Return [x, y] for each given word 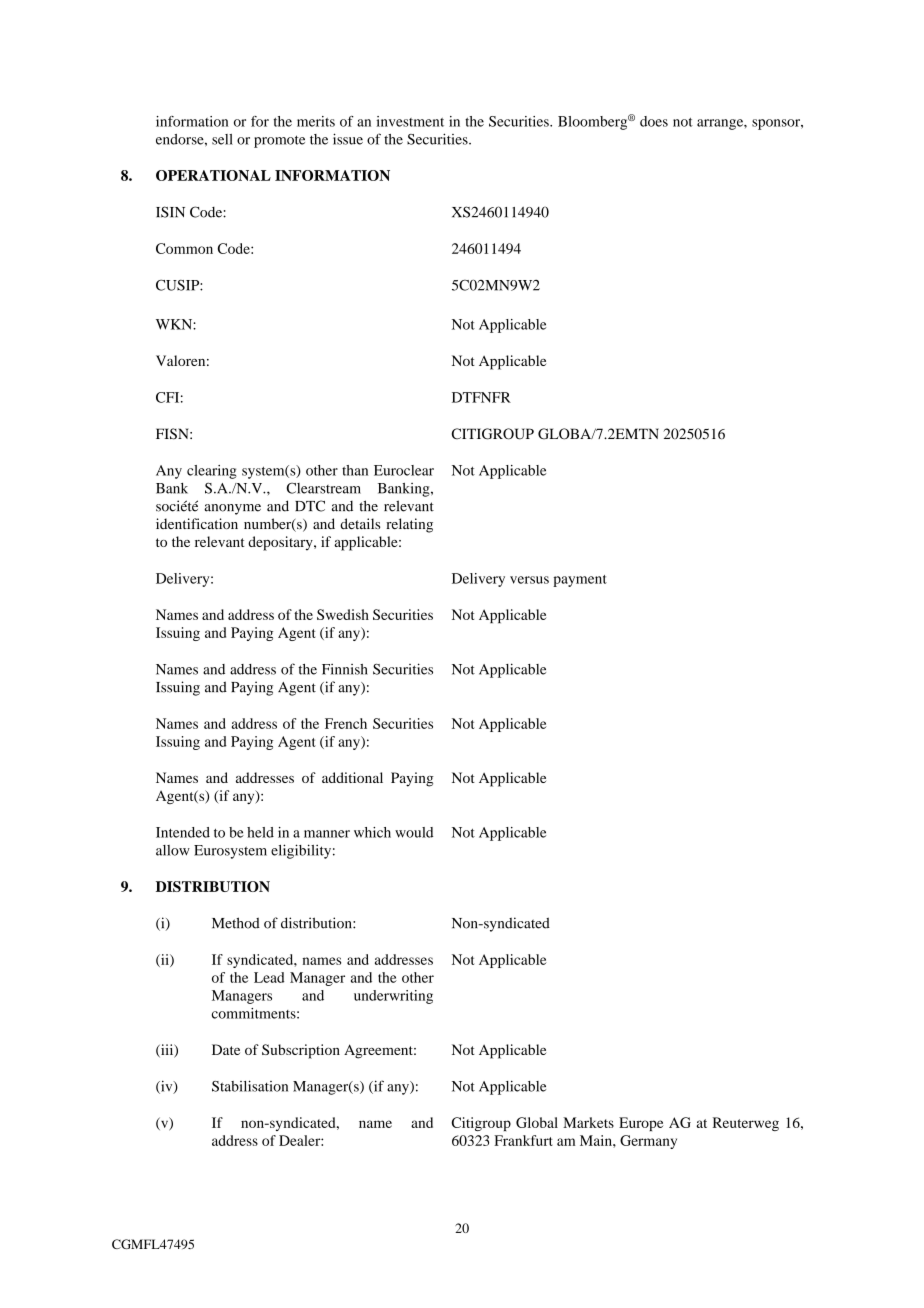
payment [580, 581]
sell [222, 139]
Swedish [343, 614]
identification [197, 523]
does [654, 121]
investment [410, 121]
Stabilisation [250, 1086]
